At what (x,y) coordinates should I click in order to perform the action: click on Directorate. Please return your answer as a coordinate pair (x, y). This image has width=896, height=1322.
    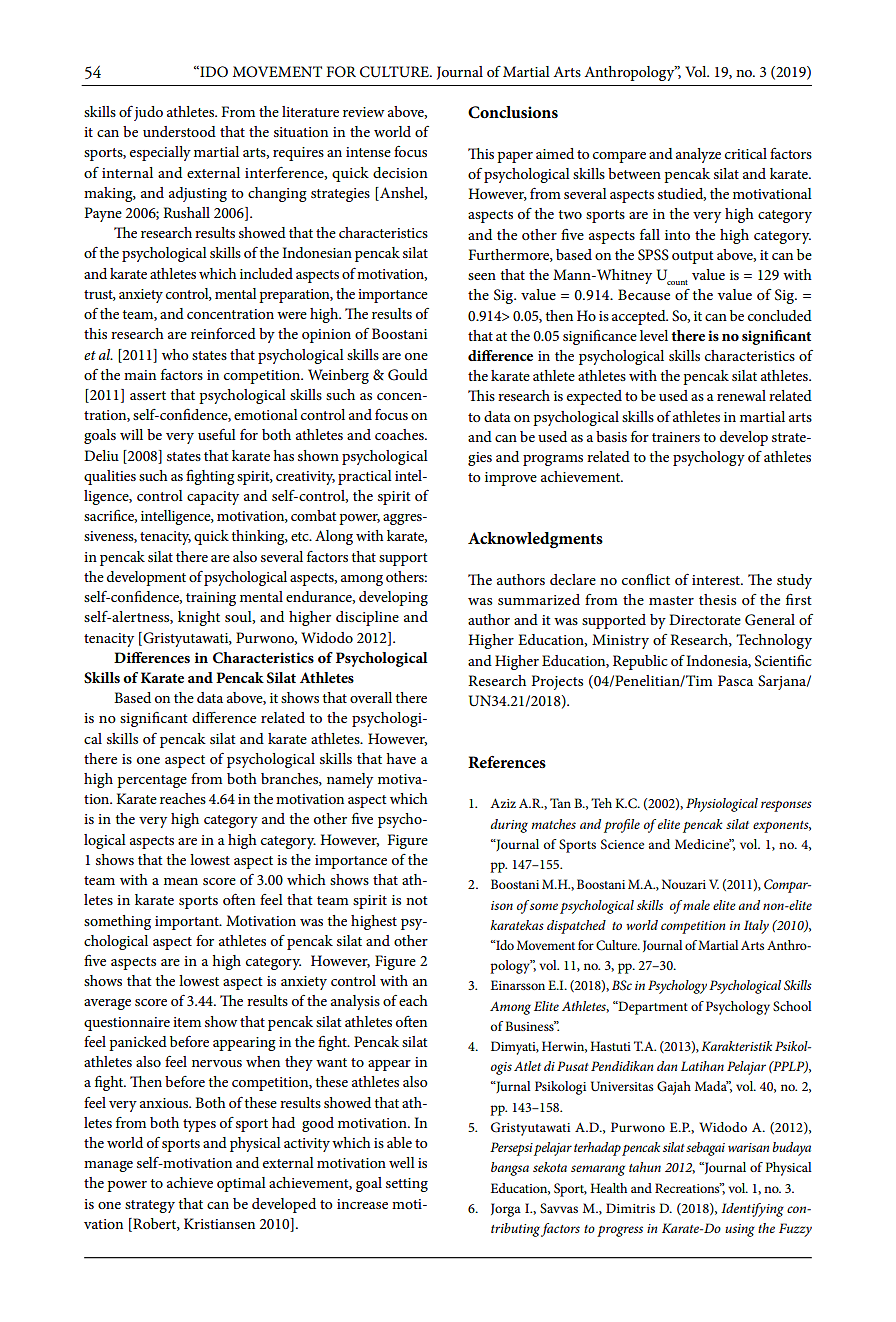
    Looking at the image, I should click on (705, 619).
